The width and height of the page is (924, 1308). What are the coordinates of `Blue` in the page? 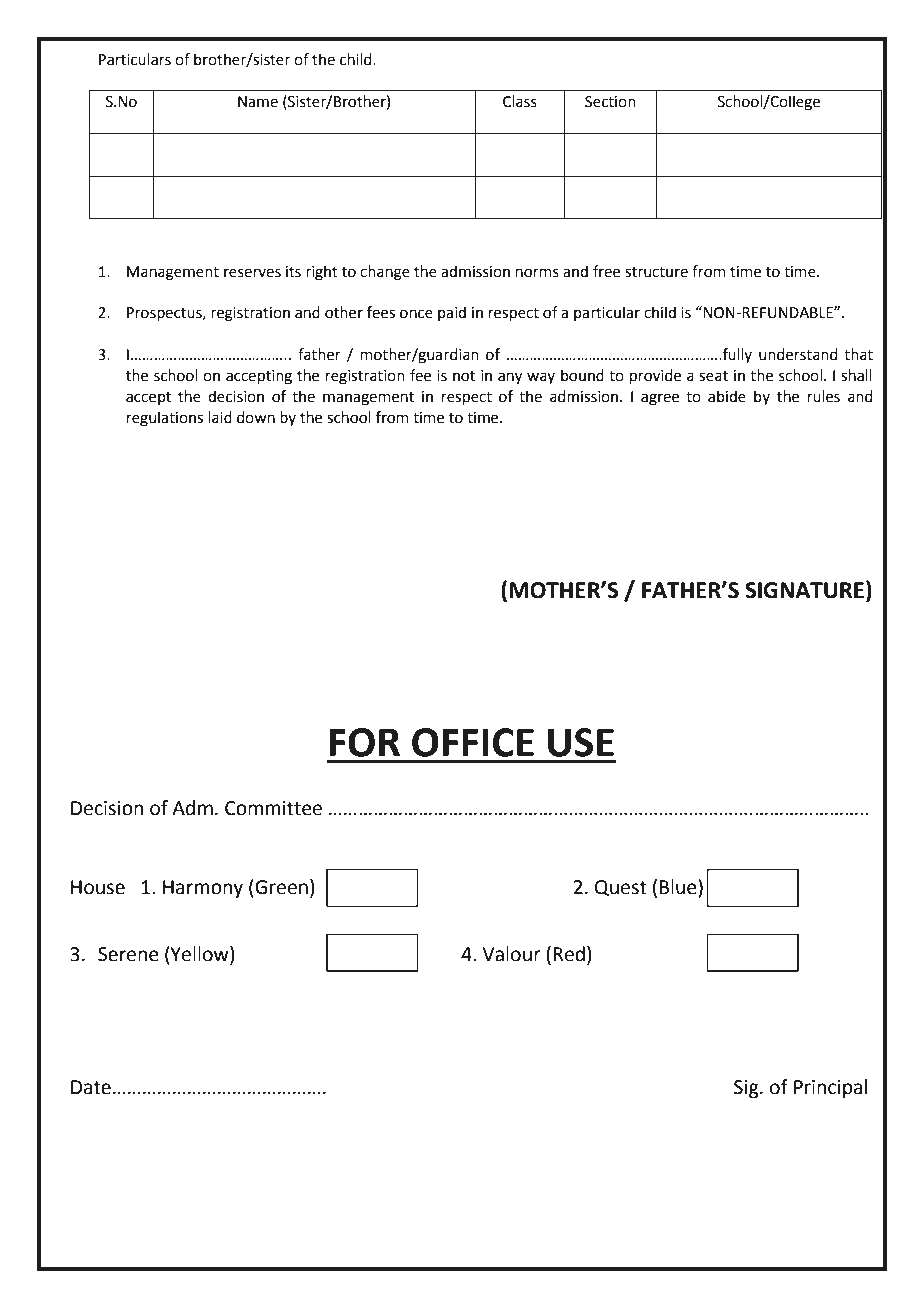 It's located at (679, 887).
